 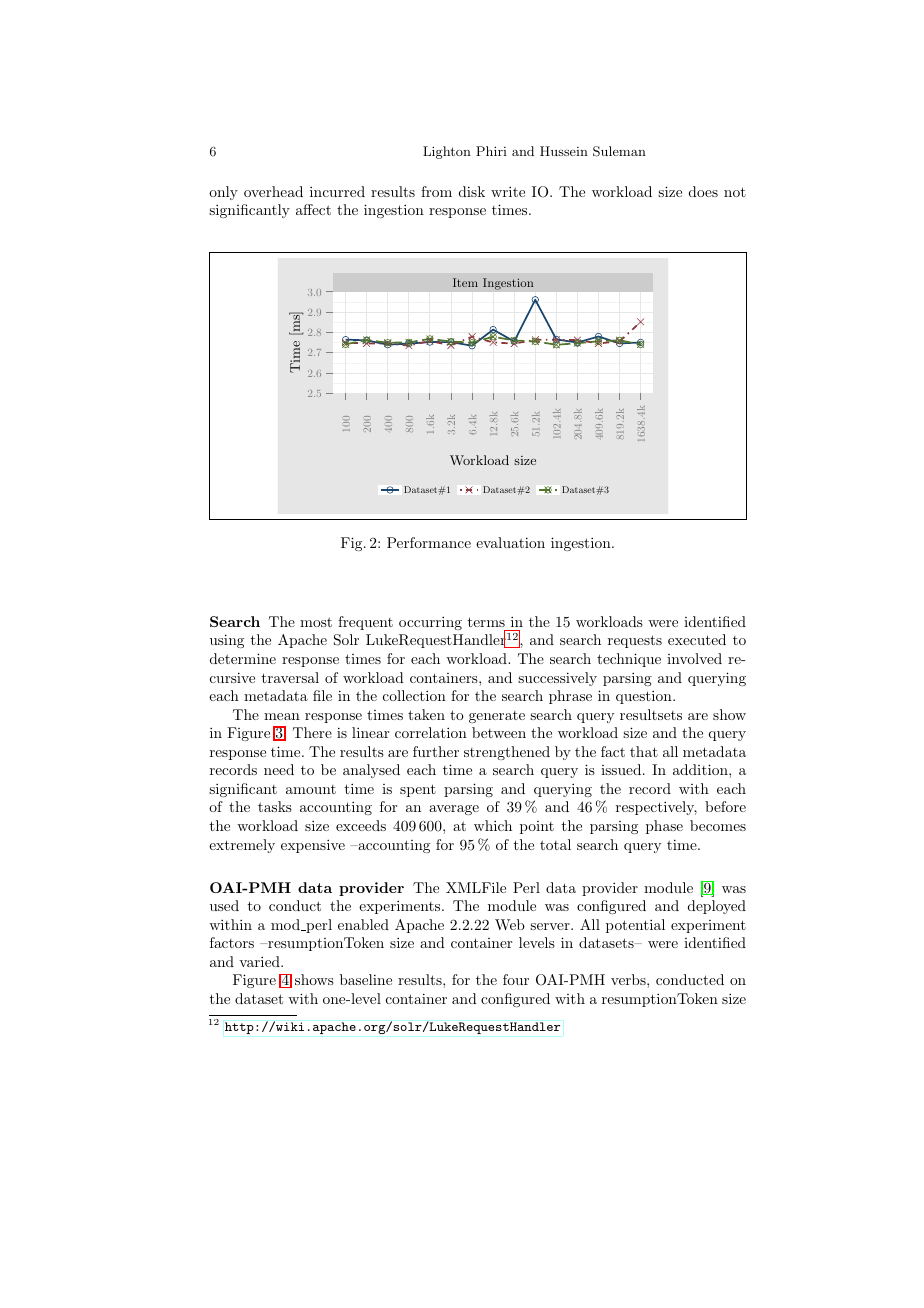 I want to click on disk, so click(x=472, y=191).
